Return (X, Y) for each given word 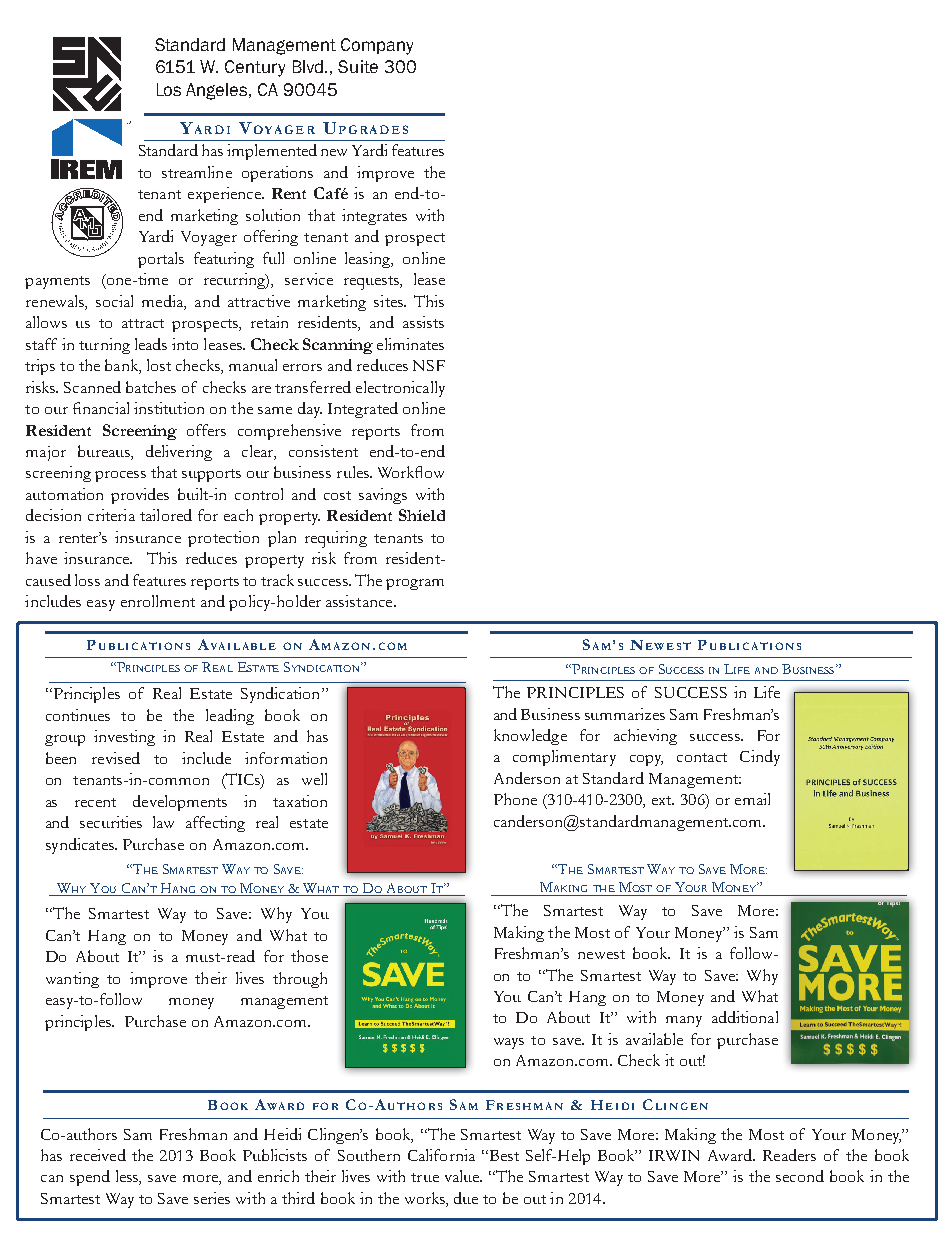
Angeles (218, 91)
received (98, 1155)
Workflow (411, 472)
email (752, 799)
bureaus (105, 452)
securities (111, 822)
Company (377, 46)
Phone (515, 799)
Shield (422, 515)
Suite (358, 66)
